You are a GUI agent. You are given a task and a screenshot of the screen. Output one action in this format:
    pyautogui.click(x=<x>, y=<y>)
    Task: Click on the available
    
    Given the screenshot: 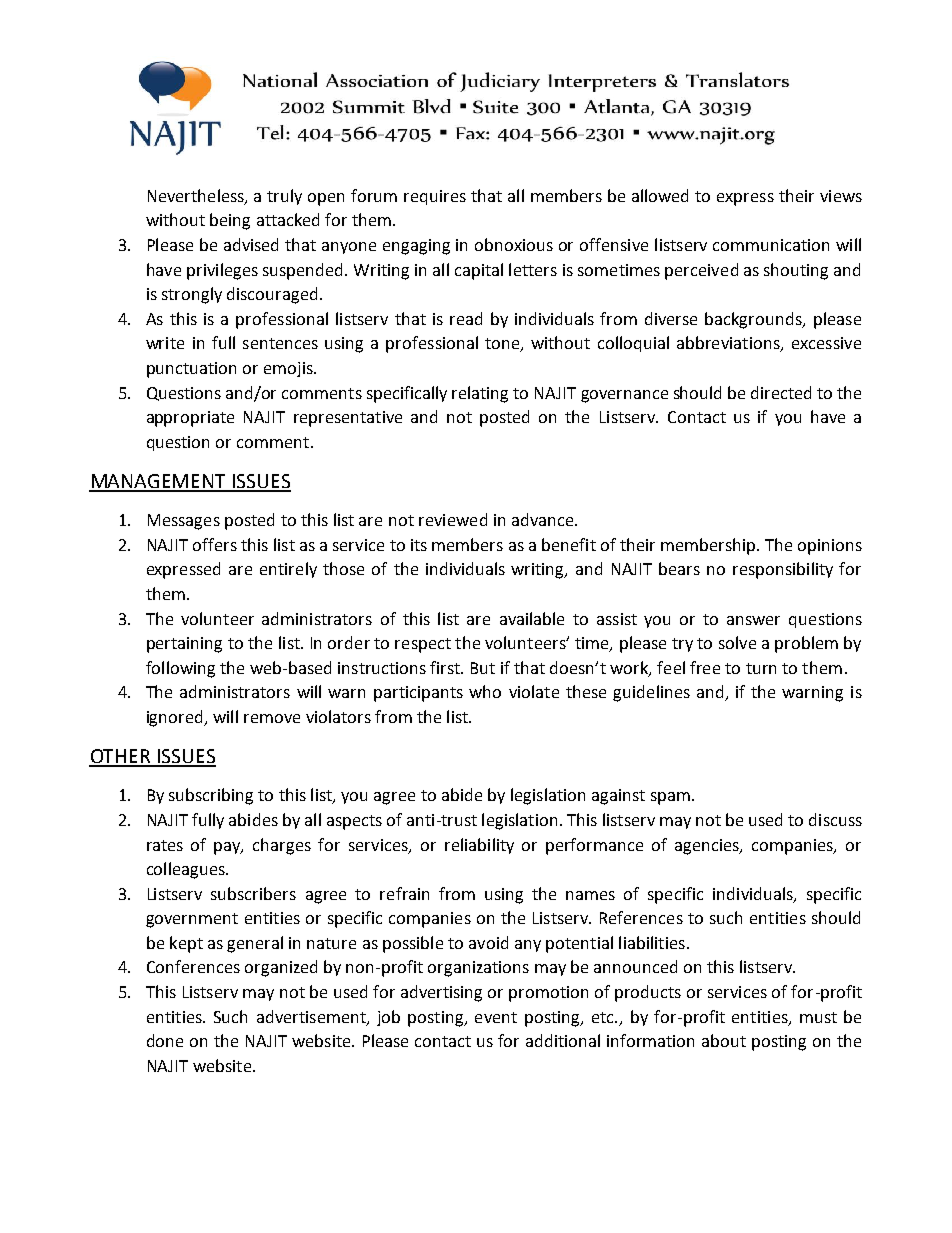 What is the action you would take?
    pyautogui.click(x=532, y=618)
